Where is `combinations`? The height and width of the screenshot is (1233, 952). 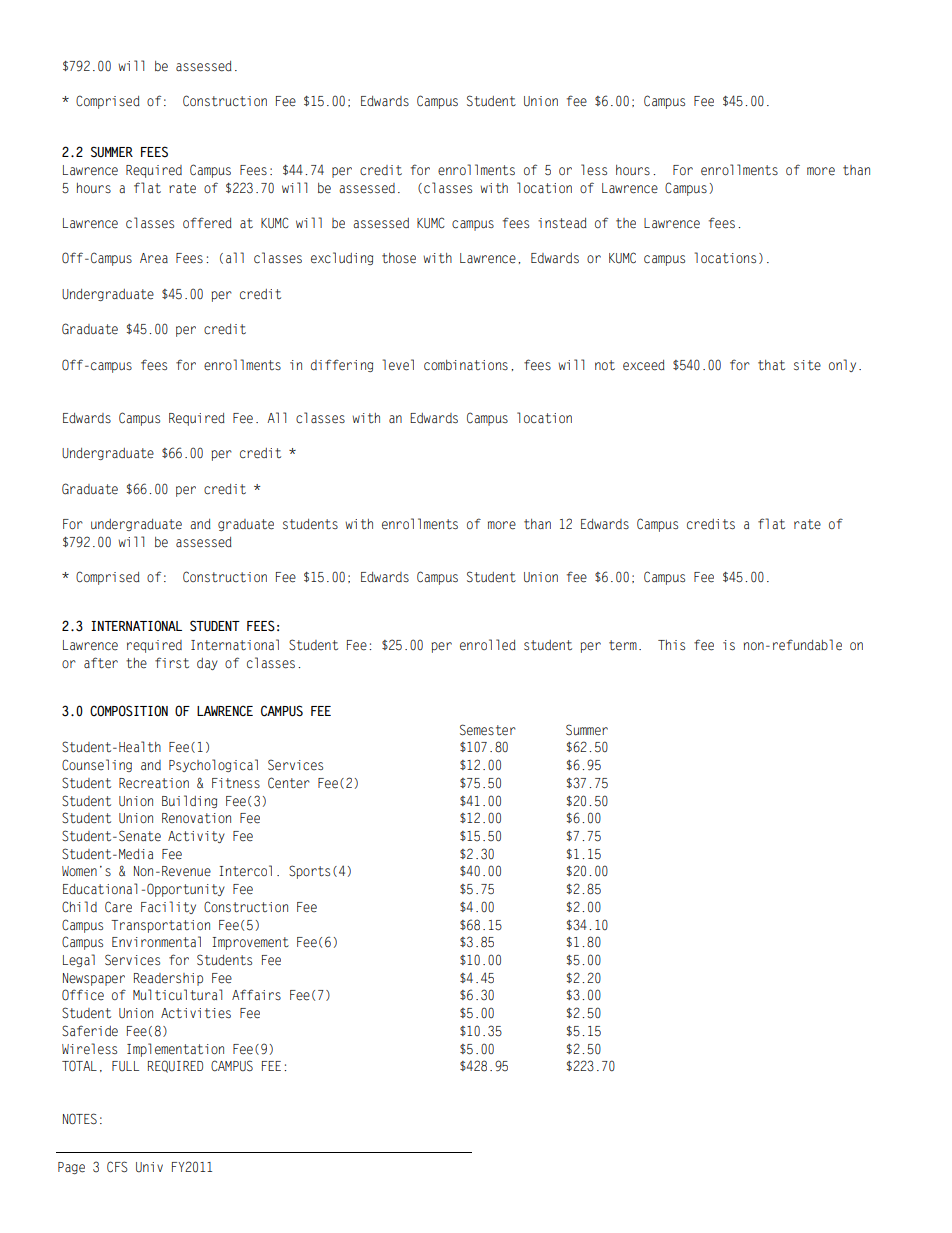 combinations is located at coordinates (466, 365).
